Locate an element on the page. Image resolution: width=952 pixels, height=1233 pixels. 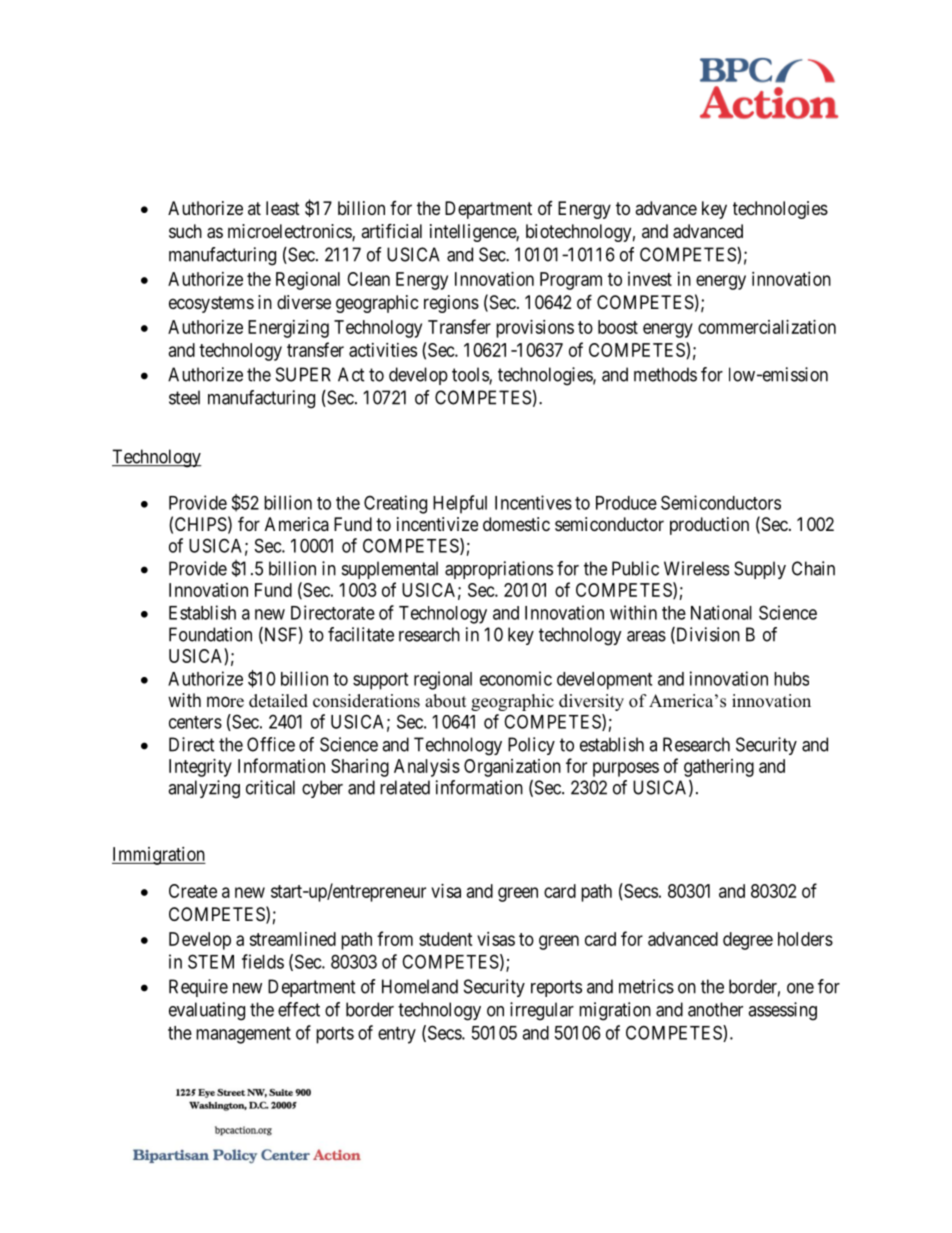
Organization is located at coordinates (512, 768).
